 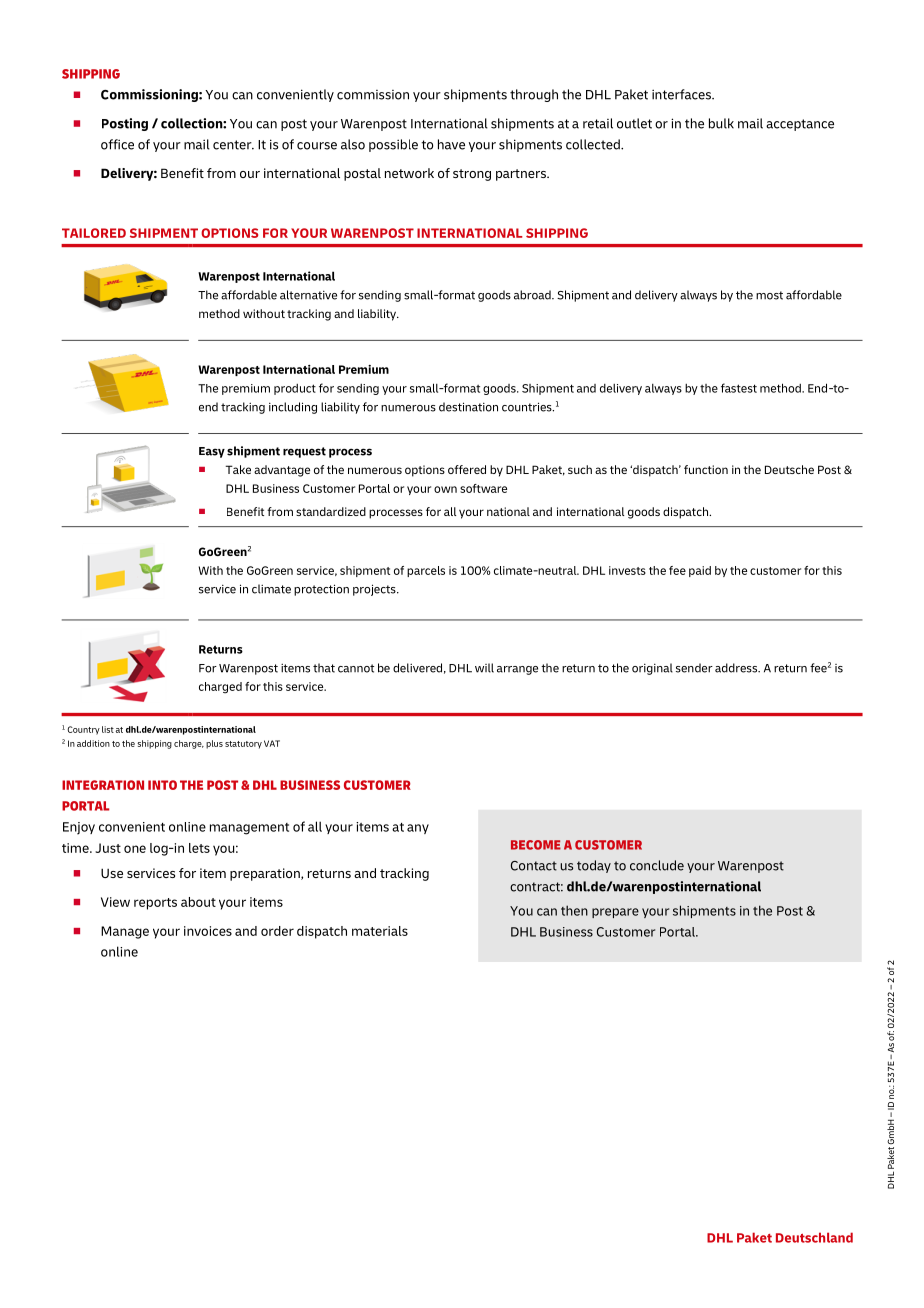 What do you see at coordinates (615, 913) in the screenshot?
I see `prepare` at bounding box center [615, 913].
